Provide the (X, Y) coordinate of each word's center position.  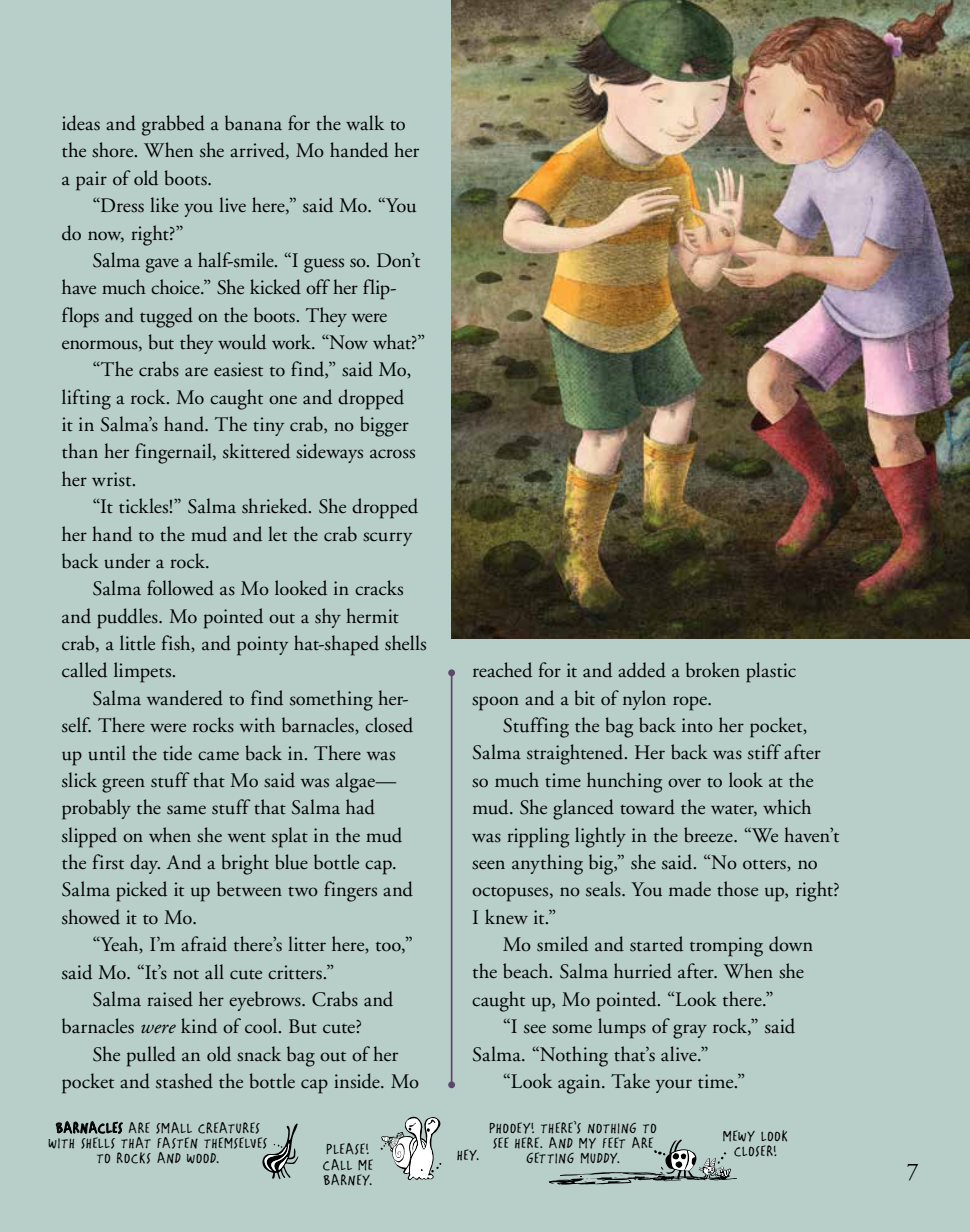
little (137, 643)
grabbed (173, 125)
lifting (86, 399)
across (392, 454)
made (690, 889)
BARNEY (347, 1180)
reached (502, 670)
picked (141, 891)
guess (324, 265)
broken (713, 670)
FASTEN (177, 1143)
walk (365, 122)
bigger (384, 426)
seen (488, 865)
